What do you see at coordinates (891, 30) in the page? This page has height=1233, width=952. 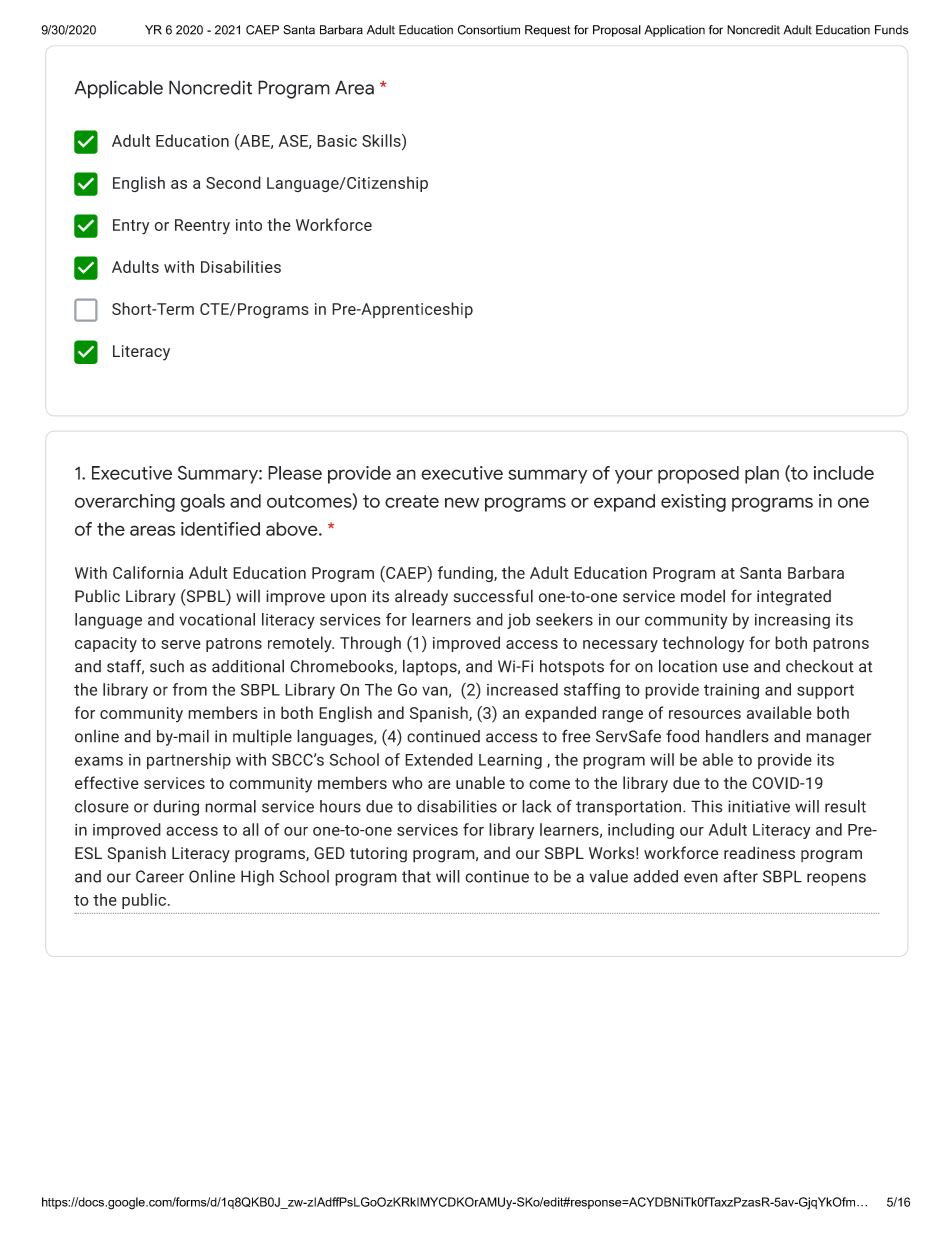 I see `Funds` at bounding box center [891, 30].
